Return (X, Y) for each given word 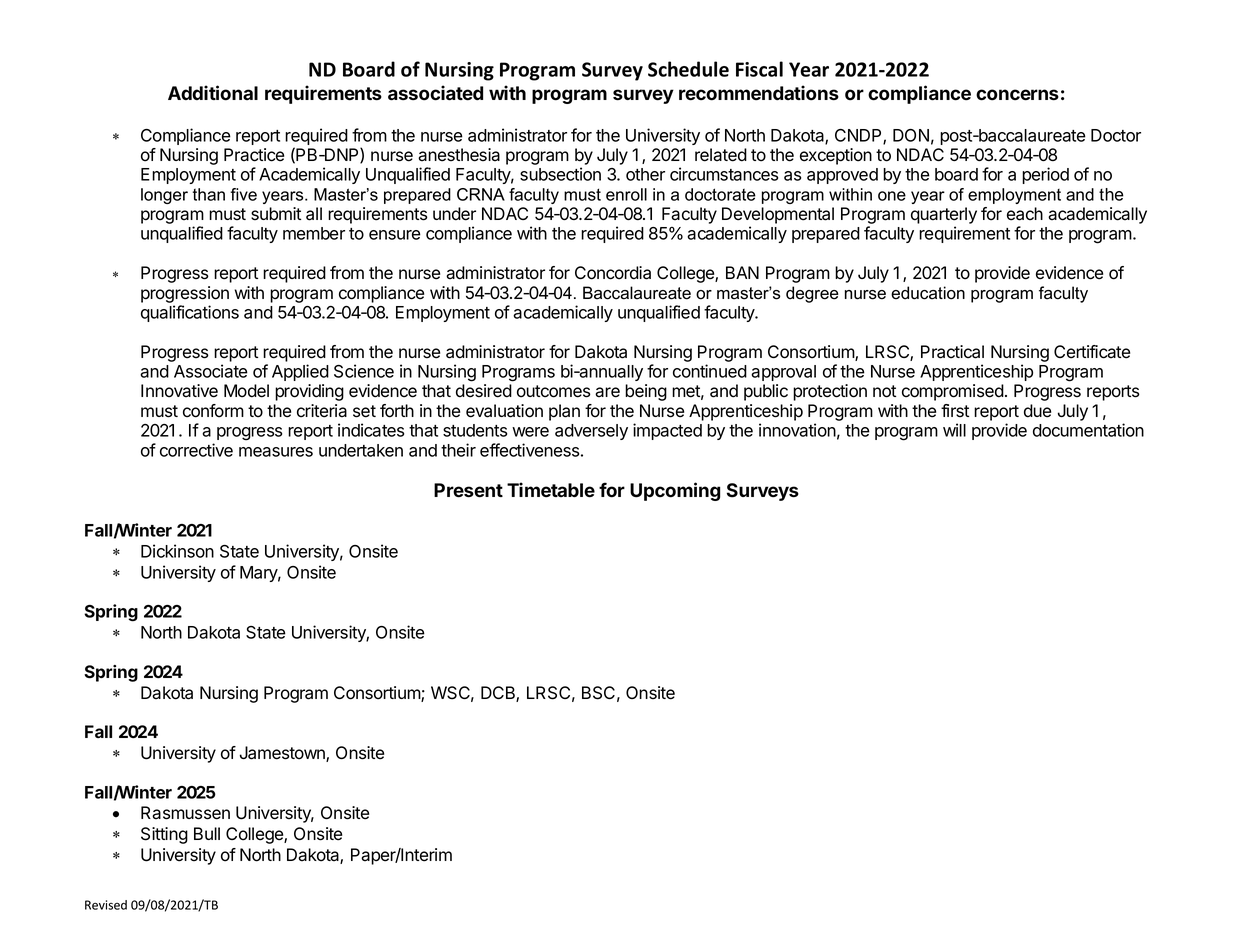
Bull (207, 833)
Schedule (688, 69)
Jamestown (283, 754)
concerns (1017, 95)
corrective (196, 450)
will (954, 430)
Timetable (551, 490)
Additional (213, 93)
